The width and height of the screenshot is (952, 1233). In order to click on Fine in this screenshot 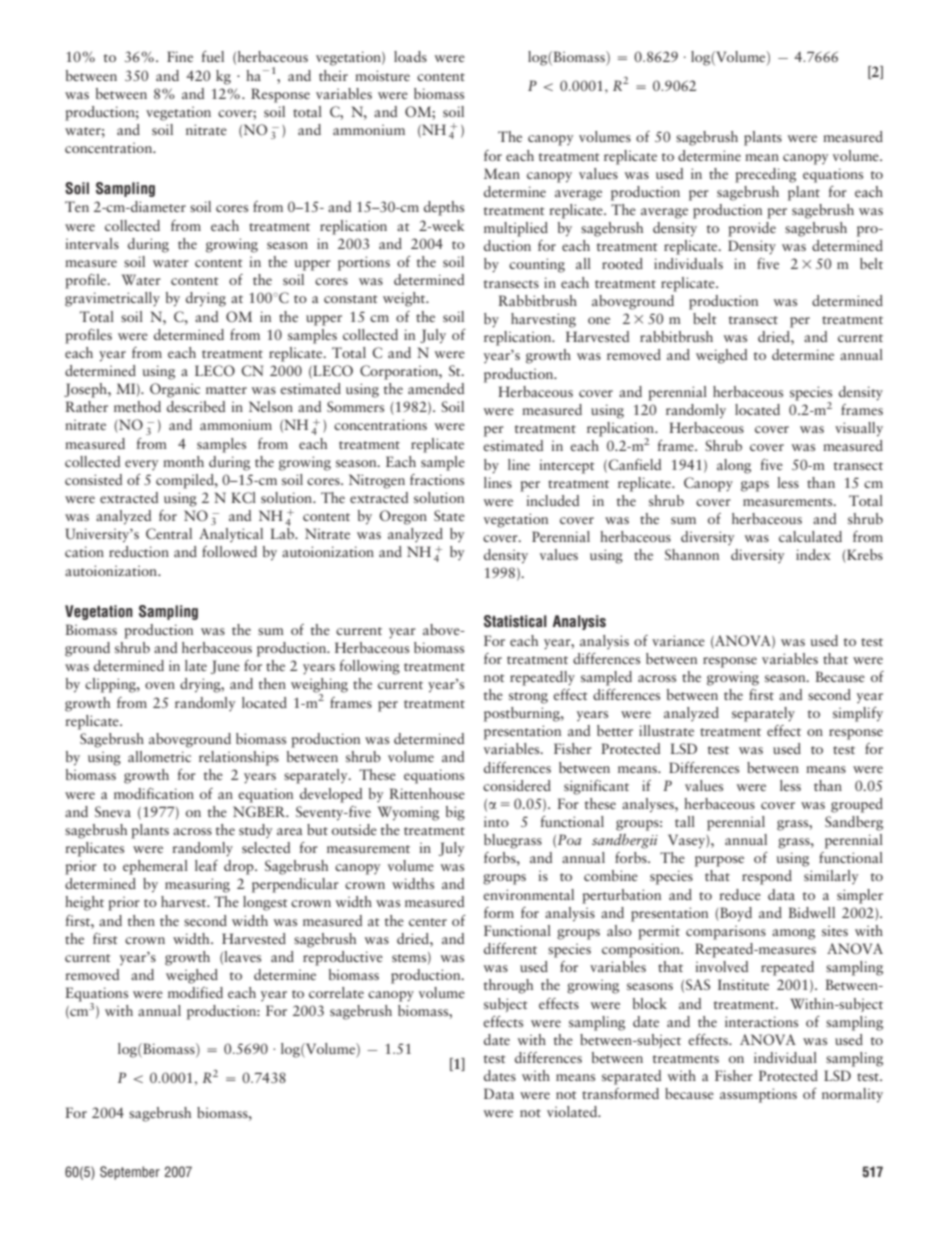, I will do `click(180, 56)`.
